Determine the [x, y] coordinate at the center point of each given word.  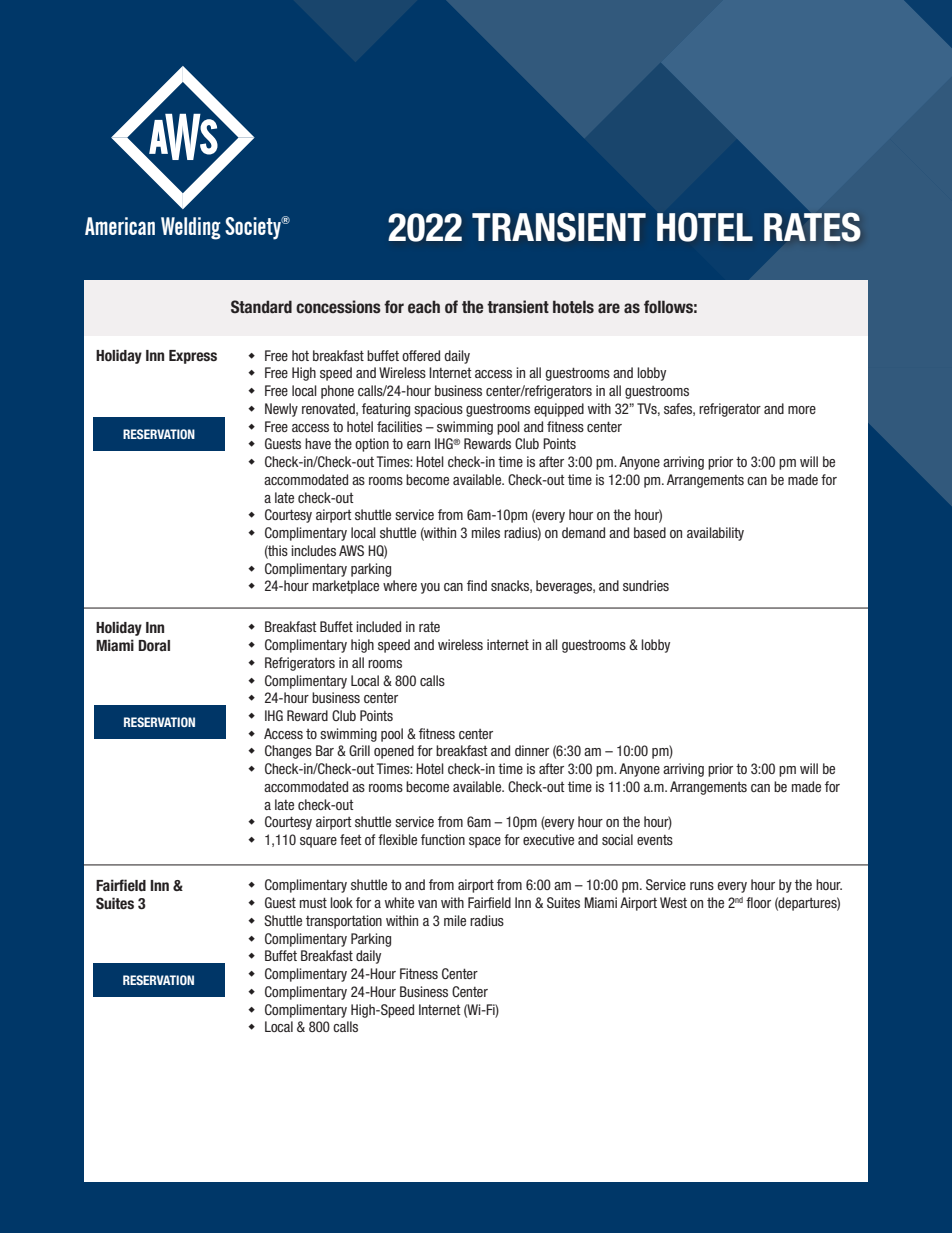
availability [715, 534]
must [313, 902]
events [655, 840]
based [650, 532]
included [378, 626]
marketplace [346, 587]
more [802, 410]
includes [313, 550]
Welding [191, 228]
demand [583, 532]
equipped [559, 410]
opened [394, 752]
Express [193, 357]
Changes [288, 752]
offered [421, 355]
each [424, 307]
